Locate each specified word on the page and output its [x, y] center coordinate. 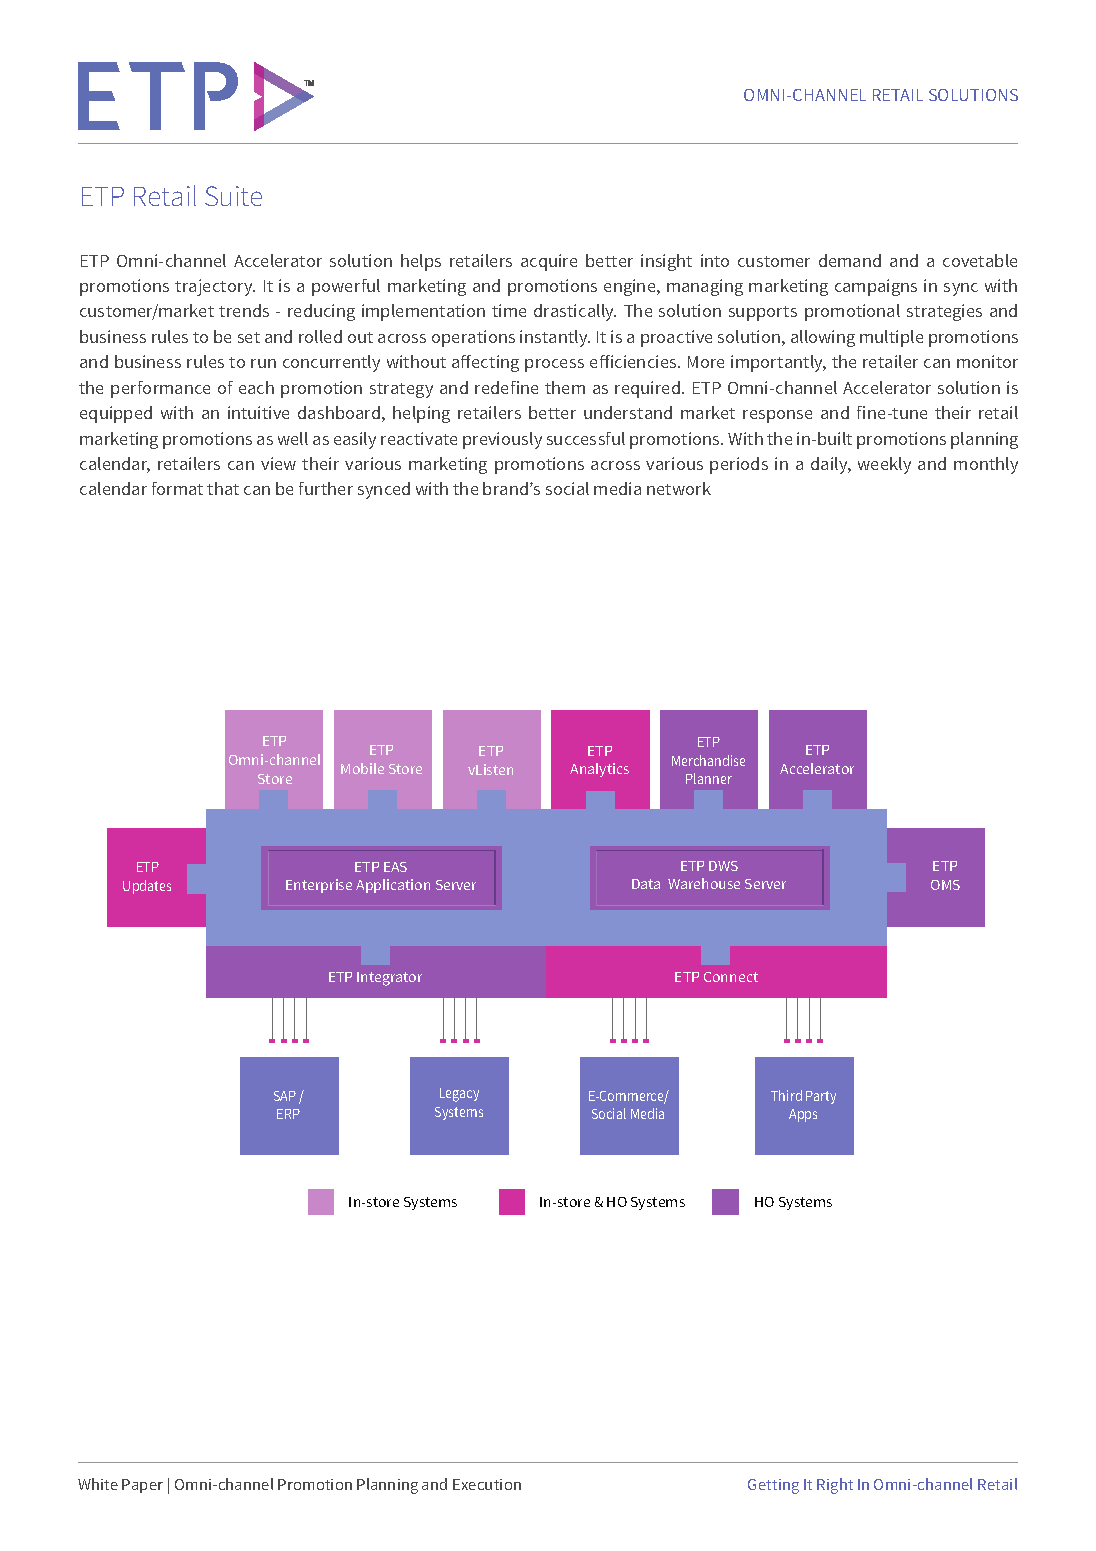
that [223, 488]
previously [502, 440]
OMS [945, 885]
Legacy [459, 1095]
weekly [884, 465]
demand [850, 260]
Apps [803, 1115]
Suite [233, 196]
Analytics [599, 770]
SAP [285, 1096]
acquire [549, 262]
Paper [142, 1486]
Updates [147, 887]
